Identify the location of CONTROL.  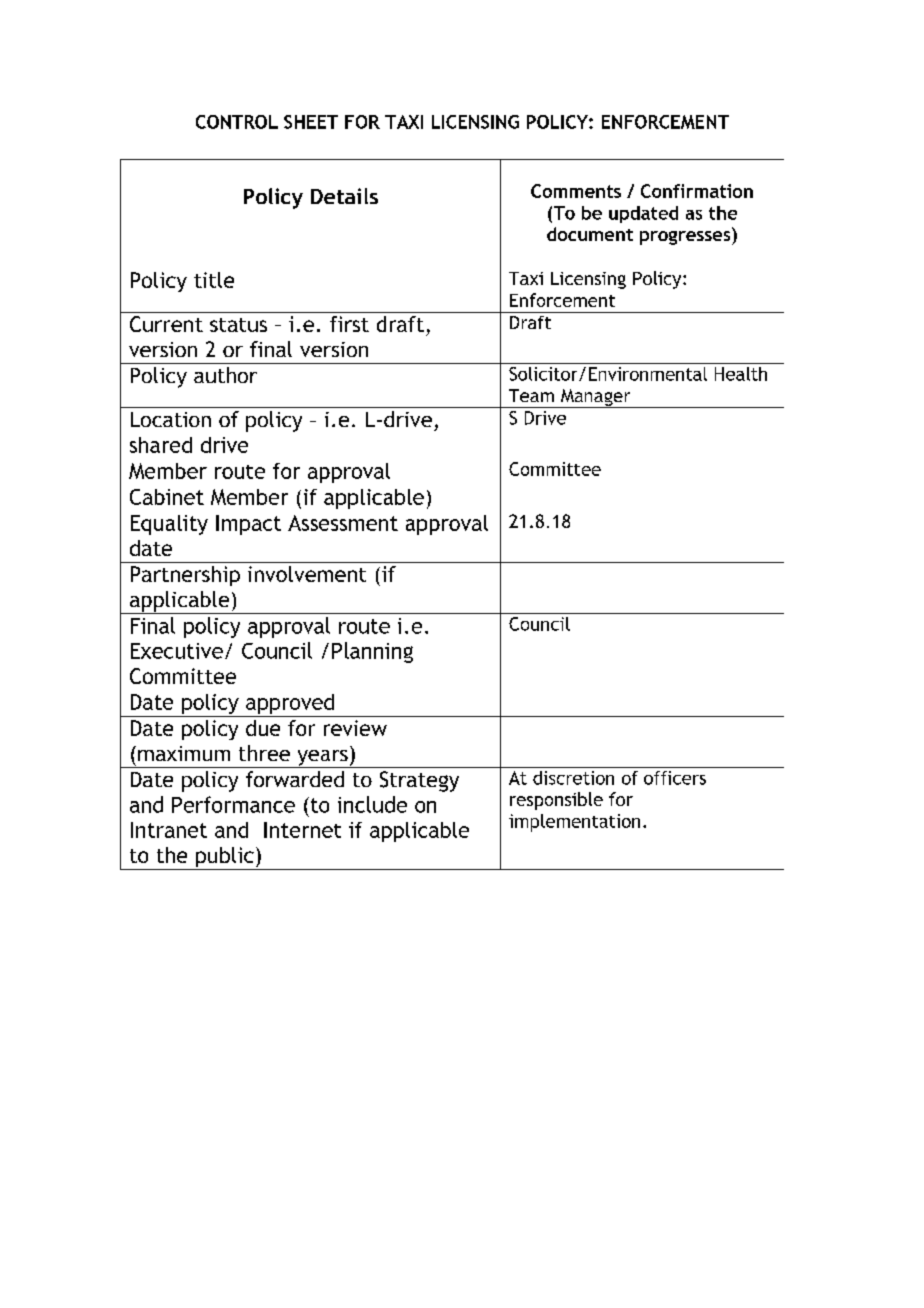
(237, 122).
